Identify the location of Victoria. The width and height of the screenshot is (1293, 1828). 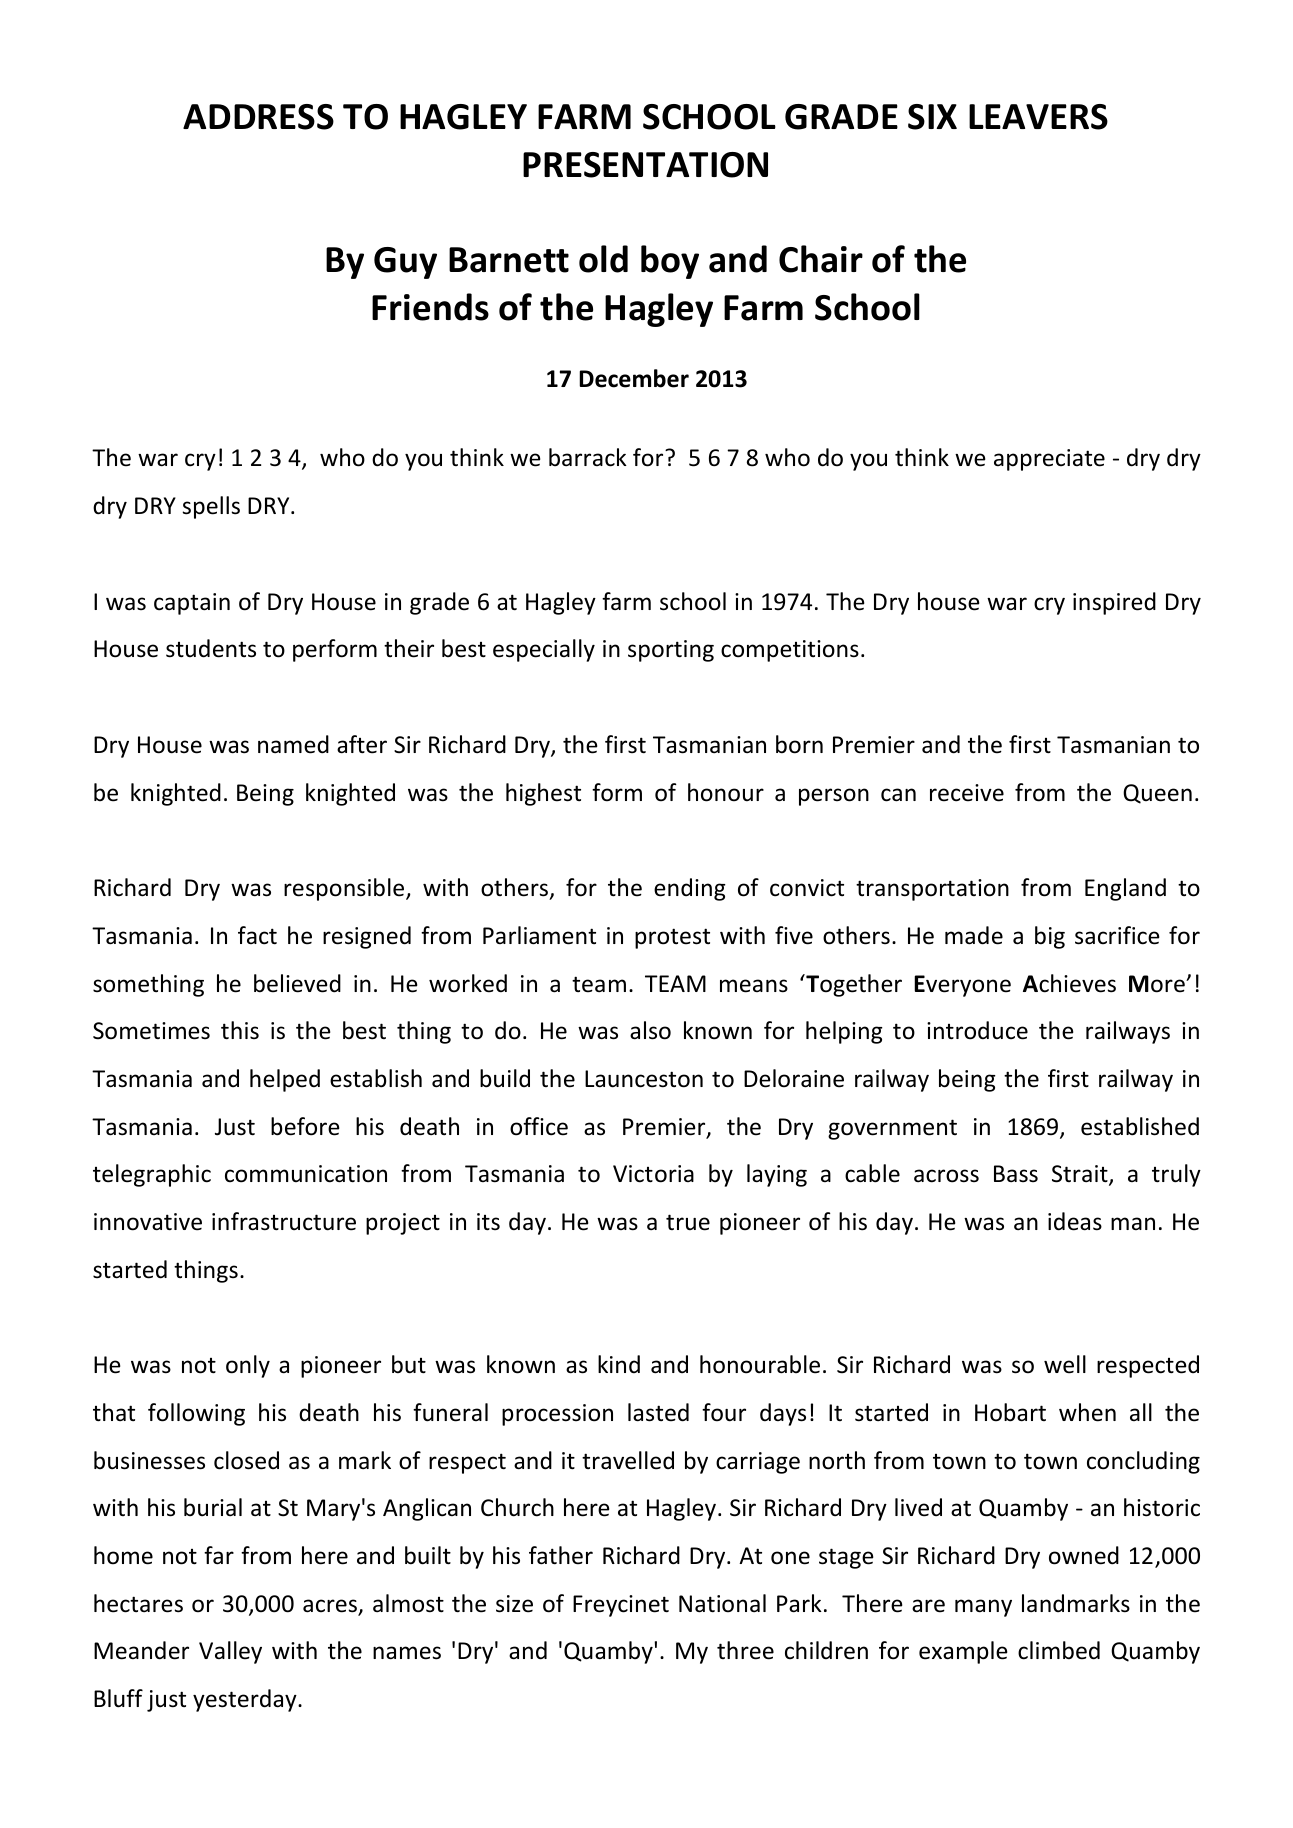
(653, 1174).
